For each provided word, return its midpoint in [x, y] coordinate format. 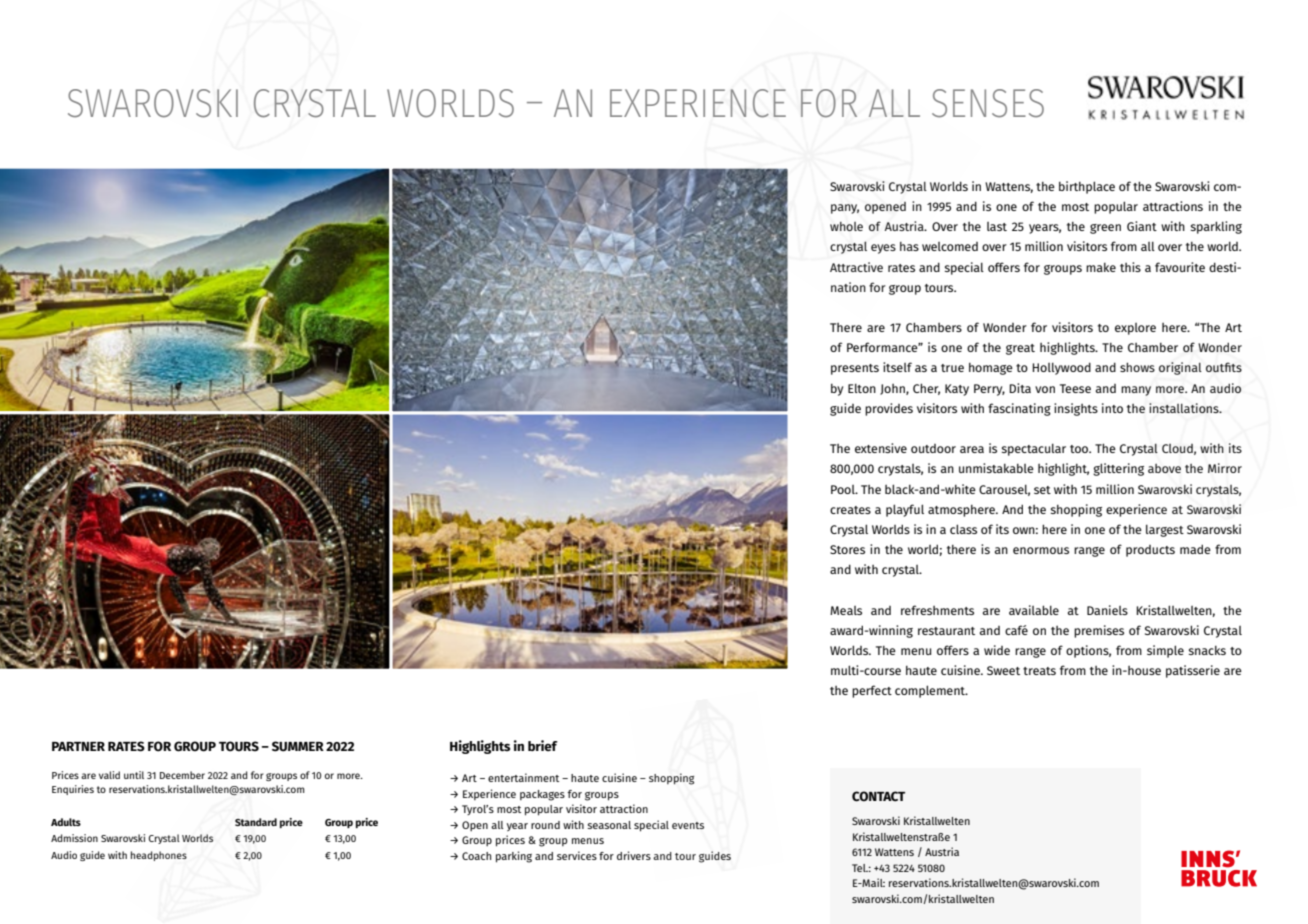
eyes [883, 249]
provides [889, 409]
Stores [847, 549]
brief [543, 745]
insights [1076, 409]
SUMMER [298, 746]
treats [1039, 671]
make [1101, 267]
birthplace [1087, 187]
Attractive [856, 267]
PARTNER [78, 746]
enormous [1041, 550]
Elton [862, 388]
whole [846, 226]
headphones [159, 856]
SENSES [988, 103]
